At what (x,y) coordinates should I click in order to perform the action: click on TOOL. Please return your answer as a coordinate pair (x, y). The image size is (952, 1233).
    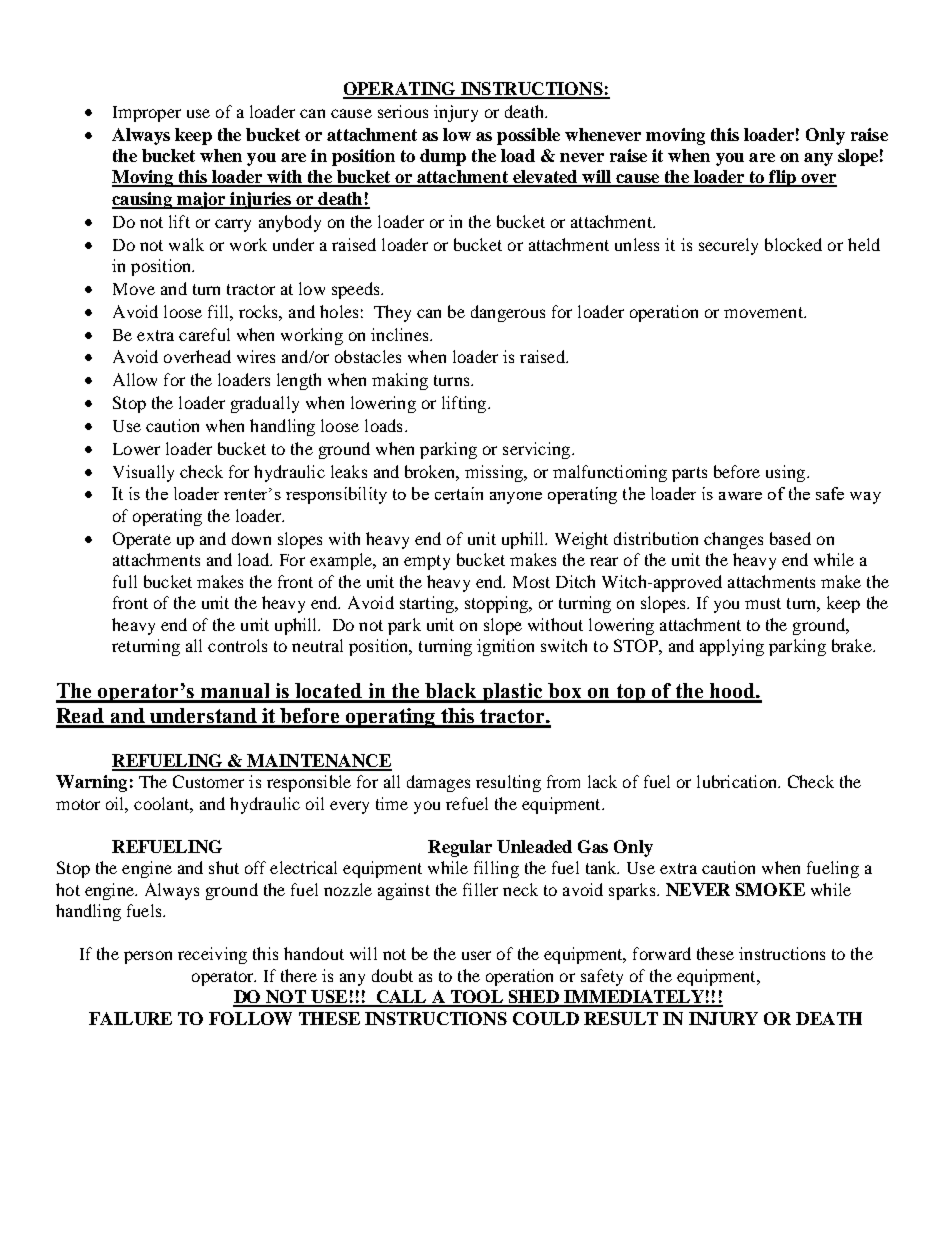
    Looking at the image, I should click on (477, 998).
